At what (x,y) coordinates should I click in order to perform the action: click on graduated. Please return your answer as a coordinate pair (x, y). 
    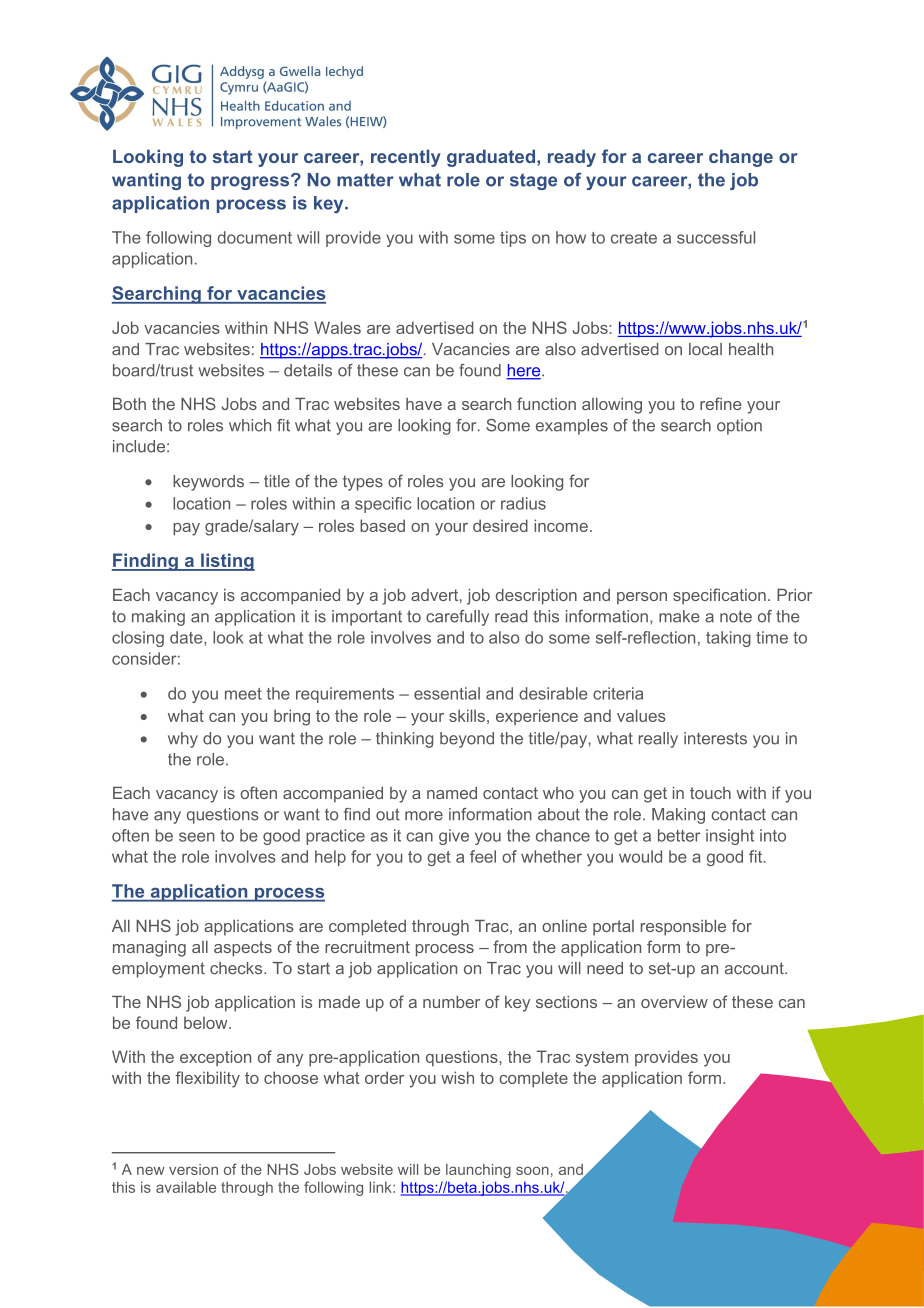
    Looking at the image, I should click on (492, 158).
